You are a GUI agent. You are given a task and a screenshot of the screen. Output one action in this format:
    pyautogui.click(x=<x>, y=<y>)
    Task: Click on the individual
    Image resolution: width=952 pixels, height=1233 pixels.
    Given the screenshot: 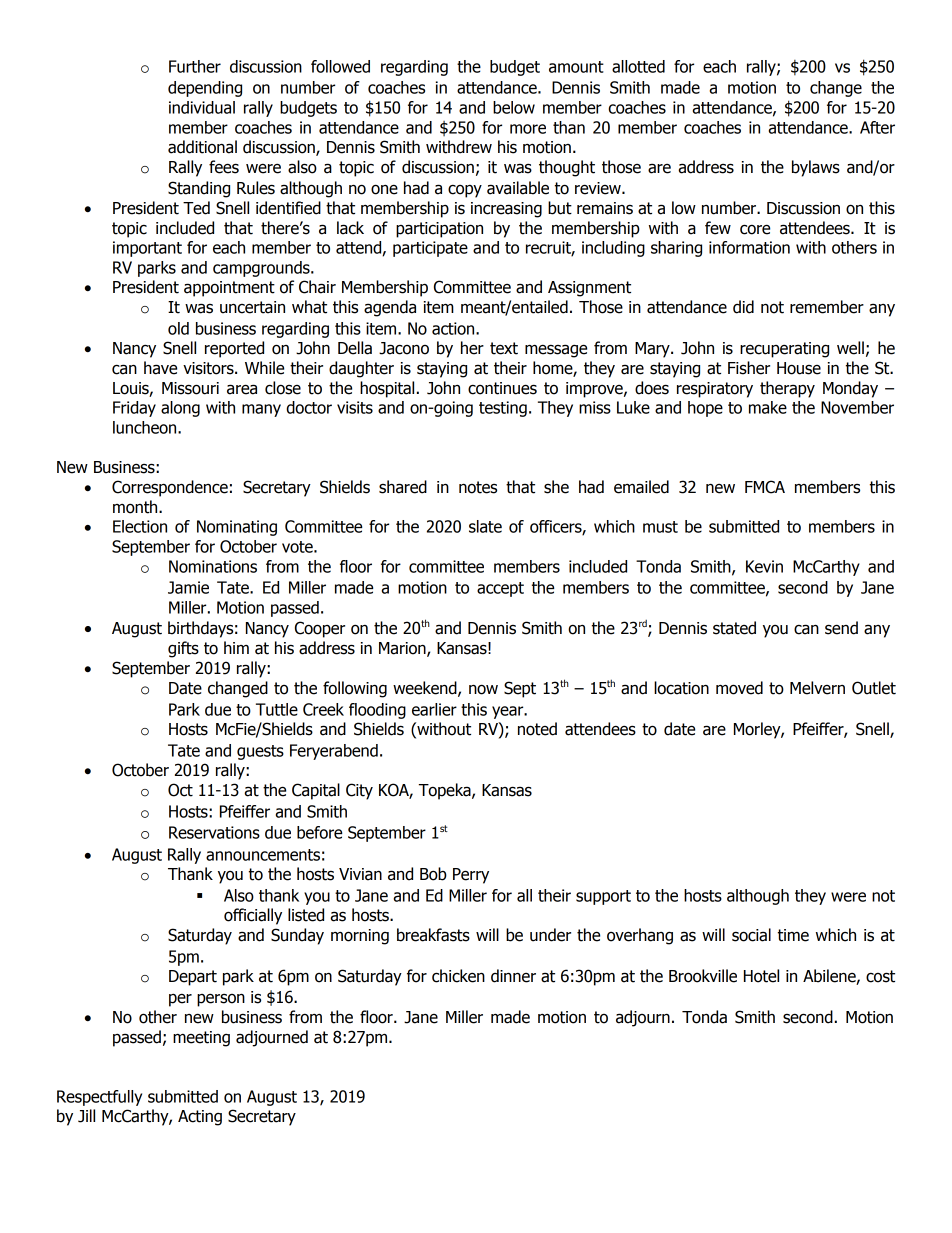 What is the action you would take?
    pyautogui.click(x=202, y=107)
